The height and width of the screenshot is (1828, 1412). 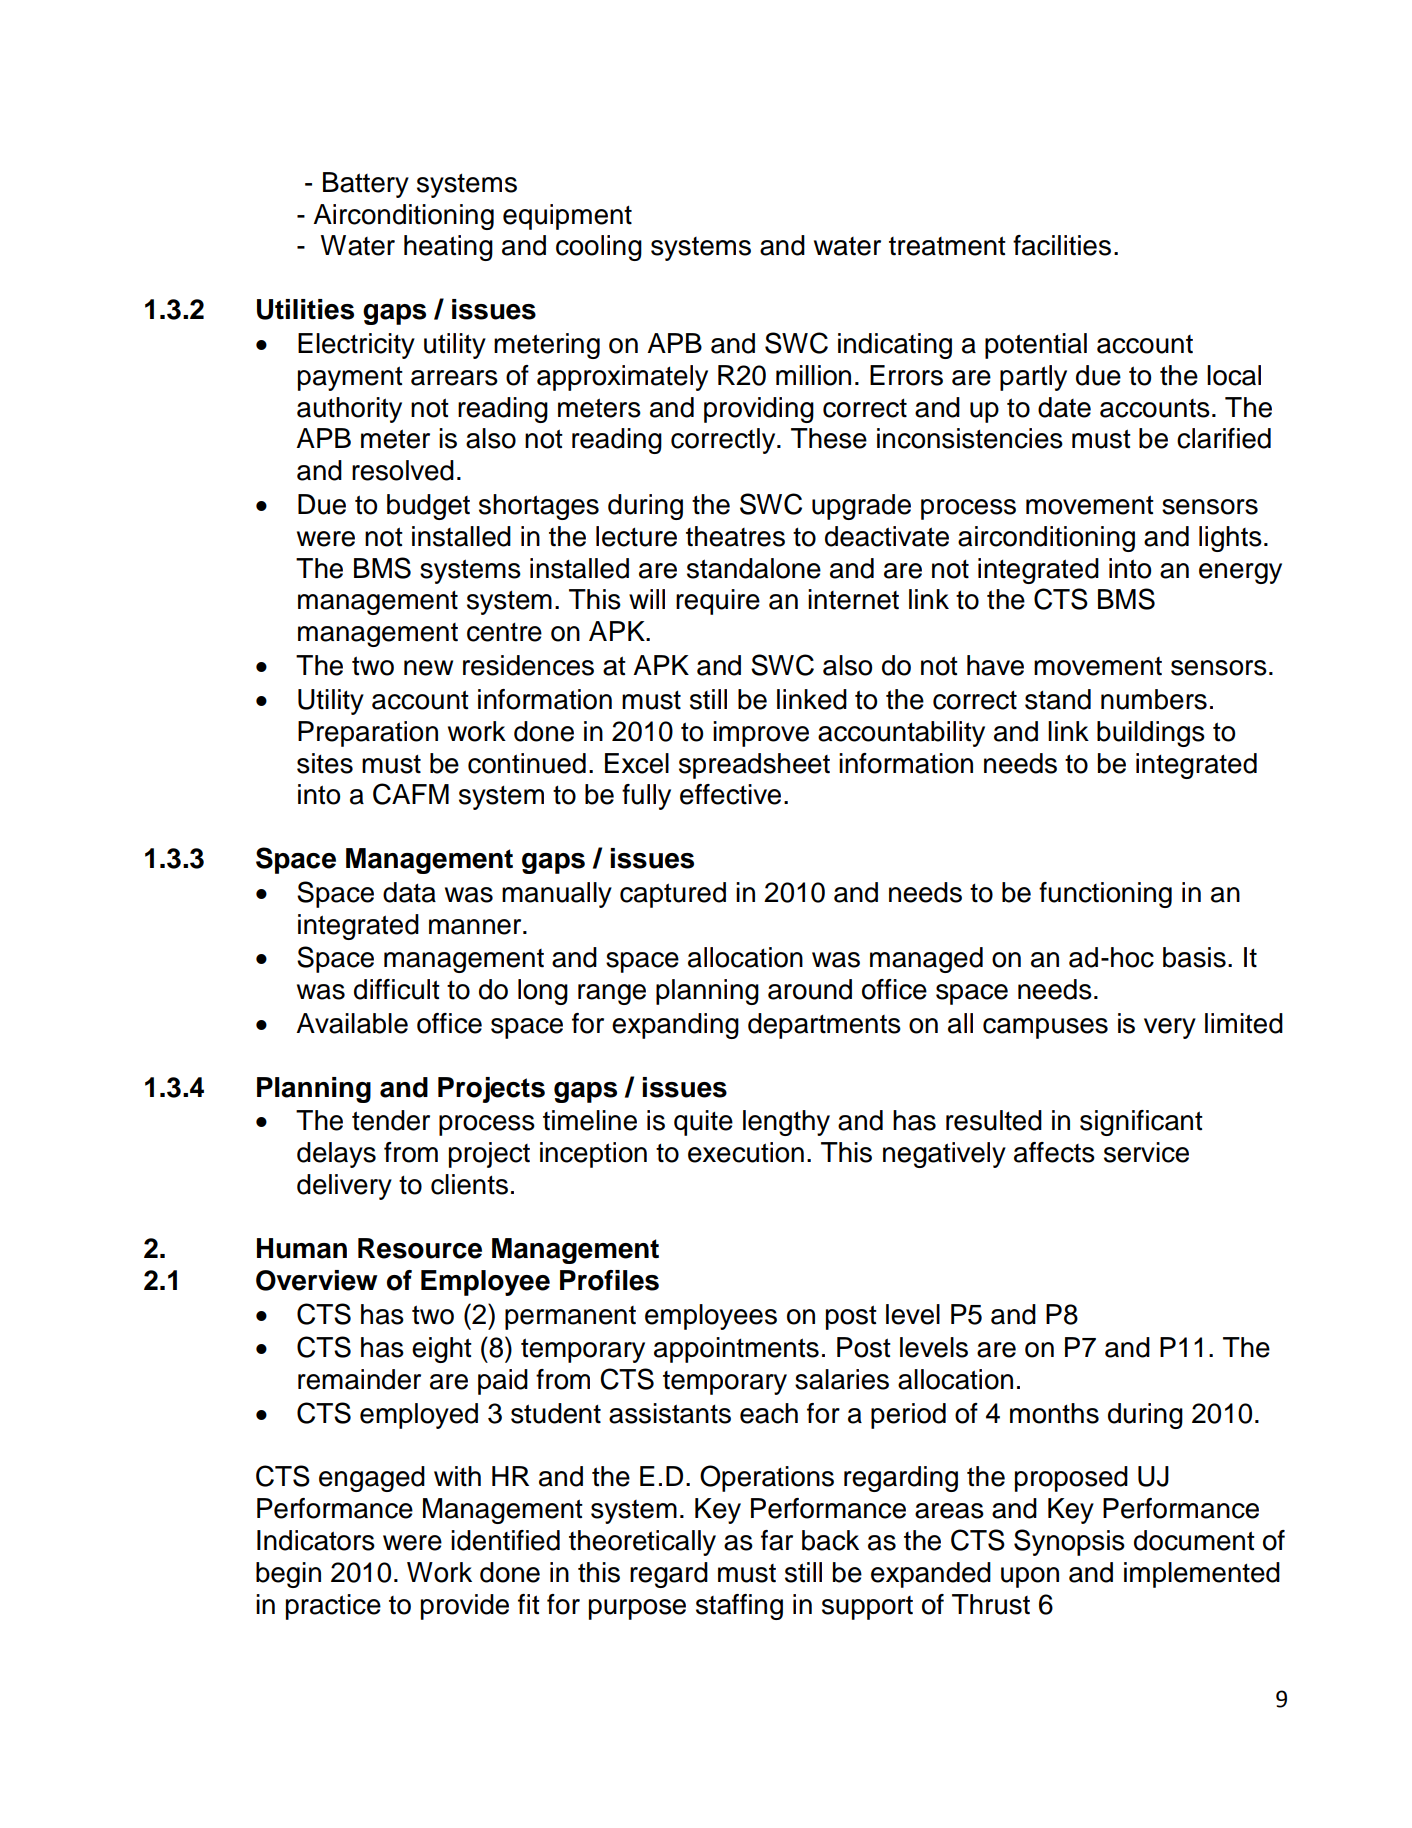 I want to click on new, so click(x=428, y=668).
